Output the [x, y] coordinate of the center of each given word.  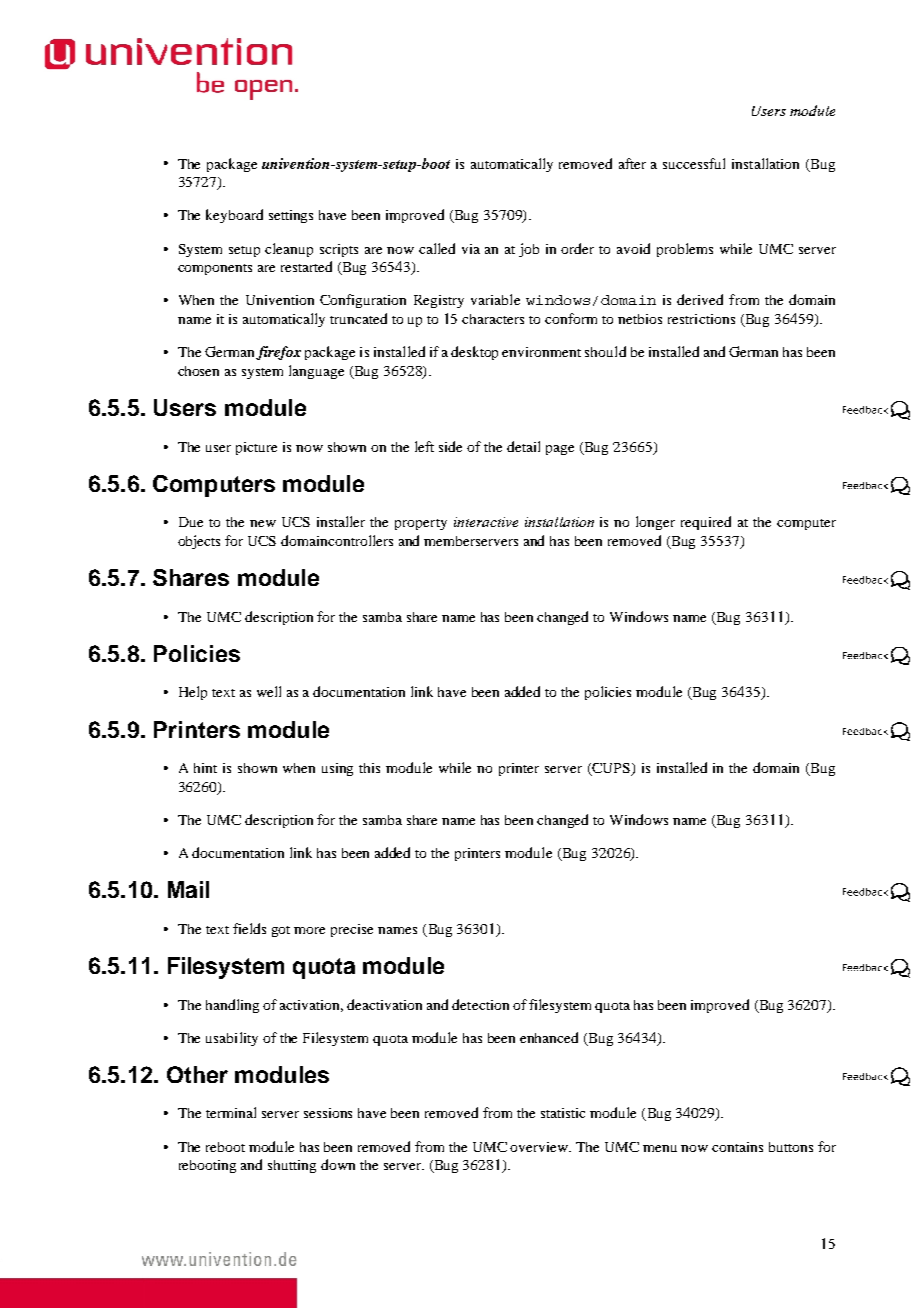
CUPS [611, 769]
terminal [231, 1112]
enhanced [549, 1037]
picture [256, 448]
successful [694, 163]
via [471, 249]
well [269, 691]
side [450, 446]
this [369, 768]
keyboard [234, 216]
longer [655, 523]
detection [480, 1004]
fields [249, 928]
